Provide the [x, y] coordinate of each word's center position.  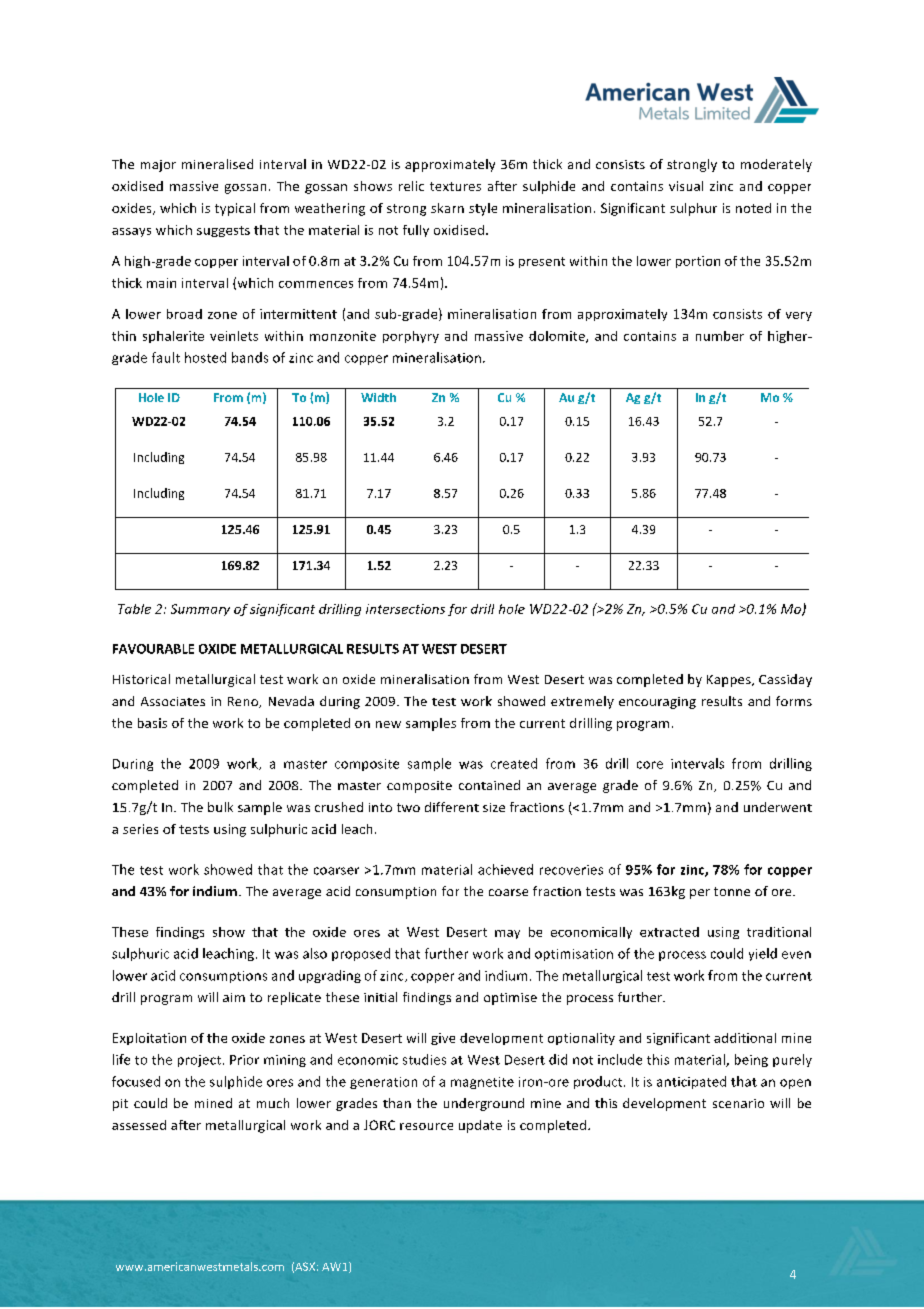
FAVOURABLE [153, 649]
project [199, 1061]
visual [686, 186]
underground [484, 1104]
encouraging [657, 703]
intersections [405, 609]
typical [235, 209]
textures [455, 186]
